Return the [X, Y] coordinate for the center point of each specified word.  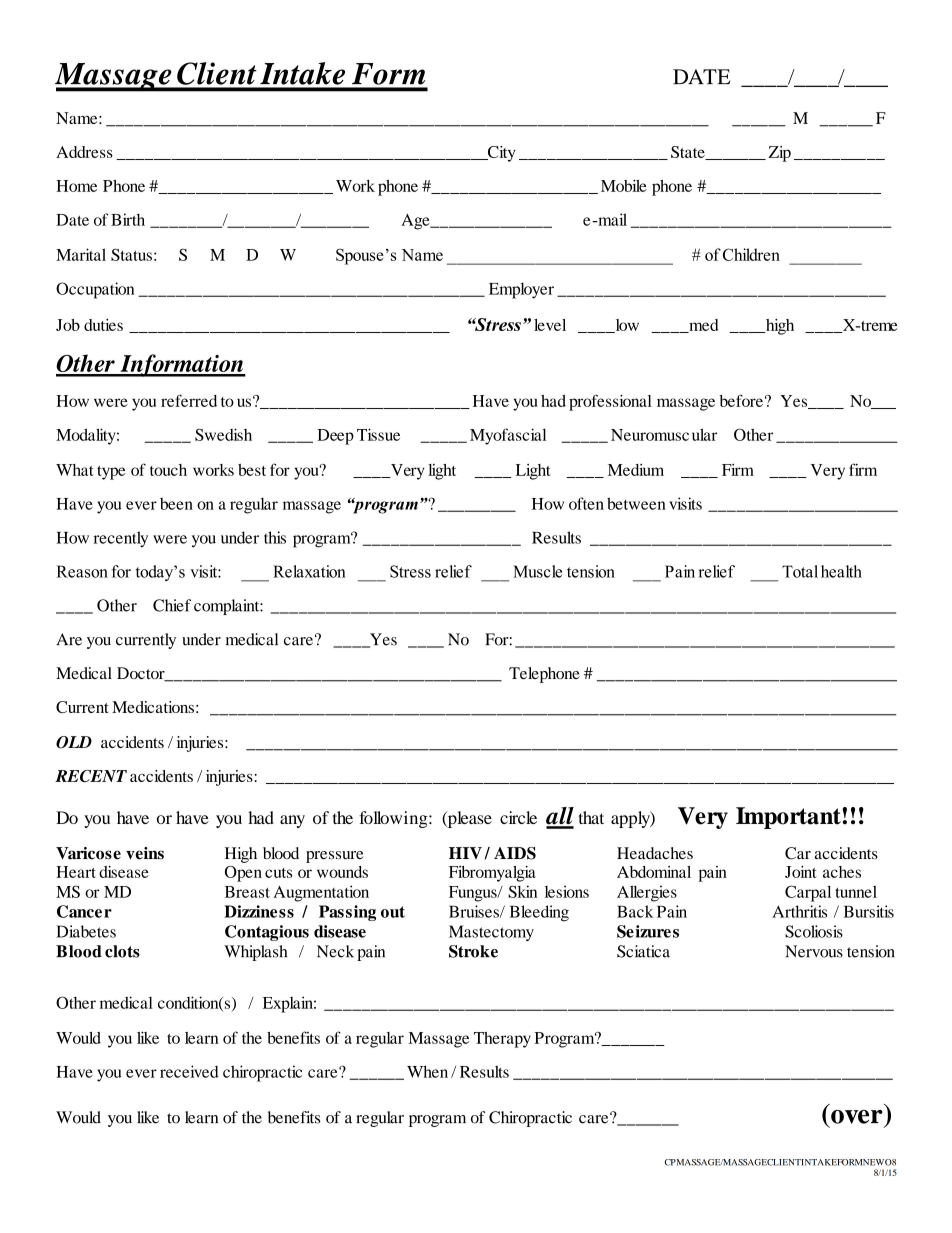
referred [189, 400]
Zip [779, 154]
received [189, 1071]
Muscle [537, 571]
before [741, 400]
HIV [465, 853]
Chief [172, 605]
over [857, 1117]
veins [145, 853]
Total [800, 571]
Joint [801, 871]
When [427, 1071]
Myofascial [508, 436]
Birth [128, 219]
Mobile [624, 185]
